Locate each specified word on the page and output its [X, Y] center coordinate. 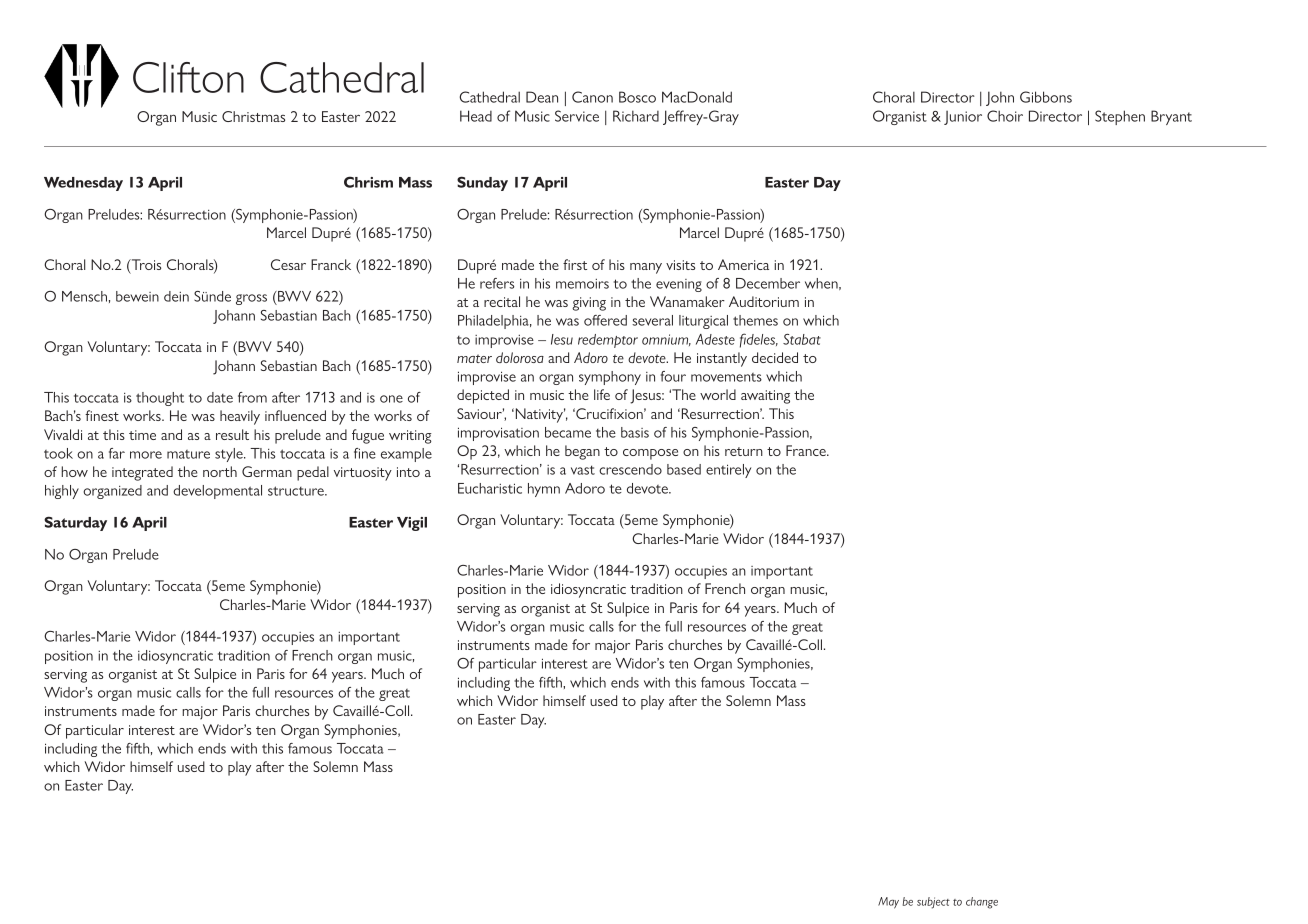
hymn [544, 490]
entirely [728, 471]
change [982, 903]
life [602, 394]
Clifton [188, 77]
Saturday [75, 523]
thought [160, 399]
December [768, 283]
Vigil [412, 524]
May [888, 903]
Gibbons [1046, 97]
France [807, 450]
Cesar [288, 264]
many [646, 268]
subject [933, 903]
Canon [592, 97]
